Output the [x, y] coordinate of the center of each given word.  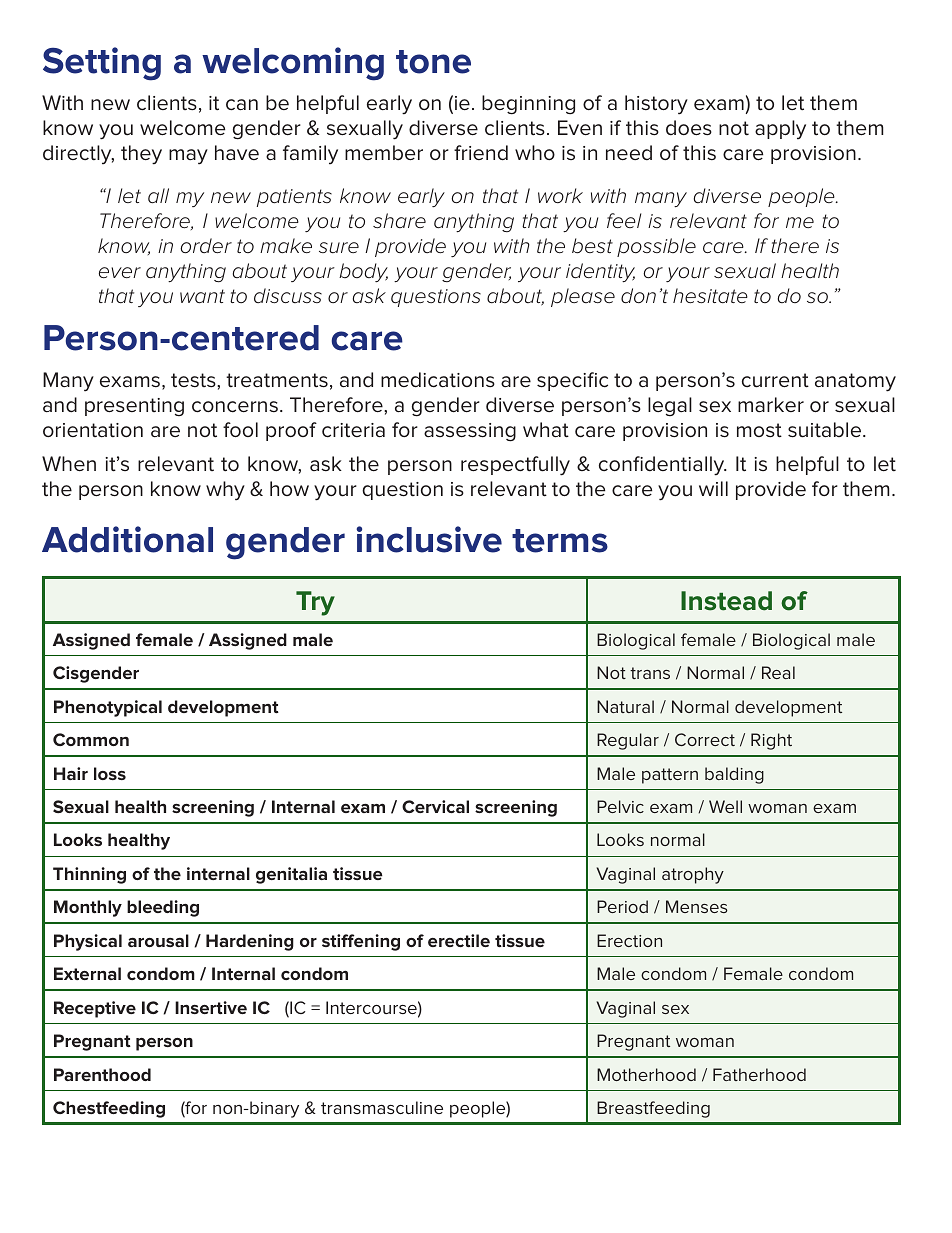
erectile [459, 940]
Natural [625, 706]
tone [433, 62]
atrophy [693, 875]
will [713, 488]
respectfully [515, 466]
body [363, 272]
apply [780, 129]
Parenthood [102, 1074]
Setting [102, 64]
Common [91, 739]
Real [778, 672]
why [225, 491]
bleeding [163, 908]
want [202, 296]
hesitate [710, 296]
